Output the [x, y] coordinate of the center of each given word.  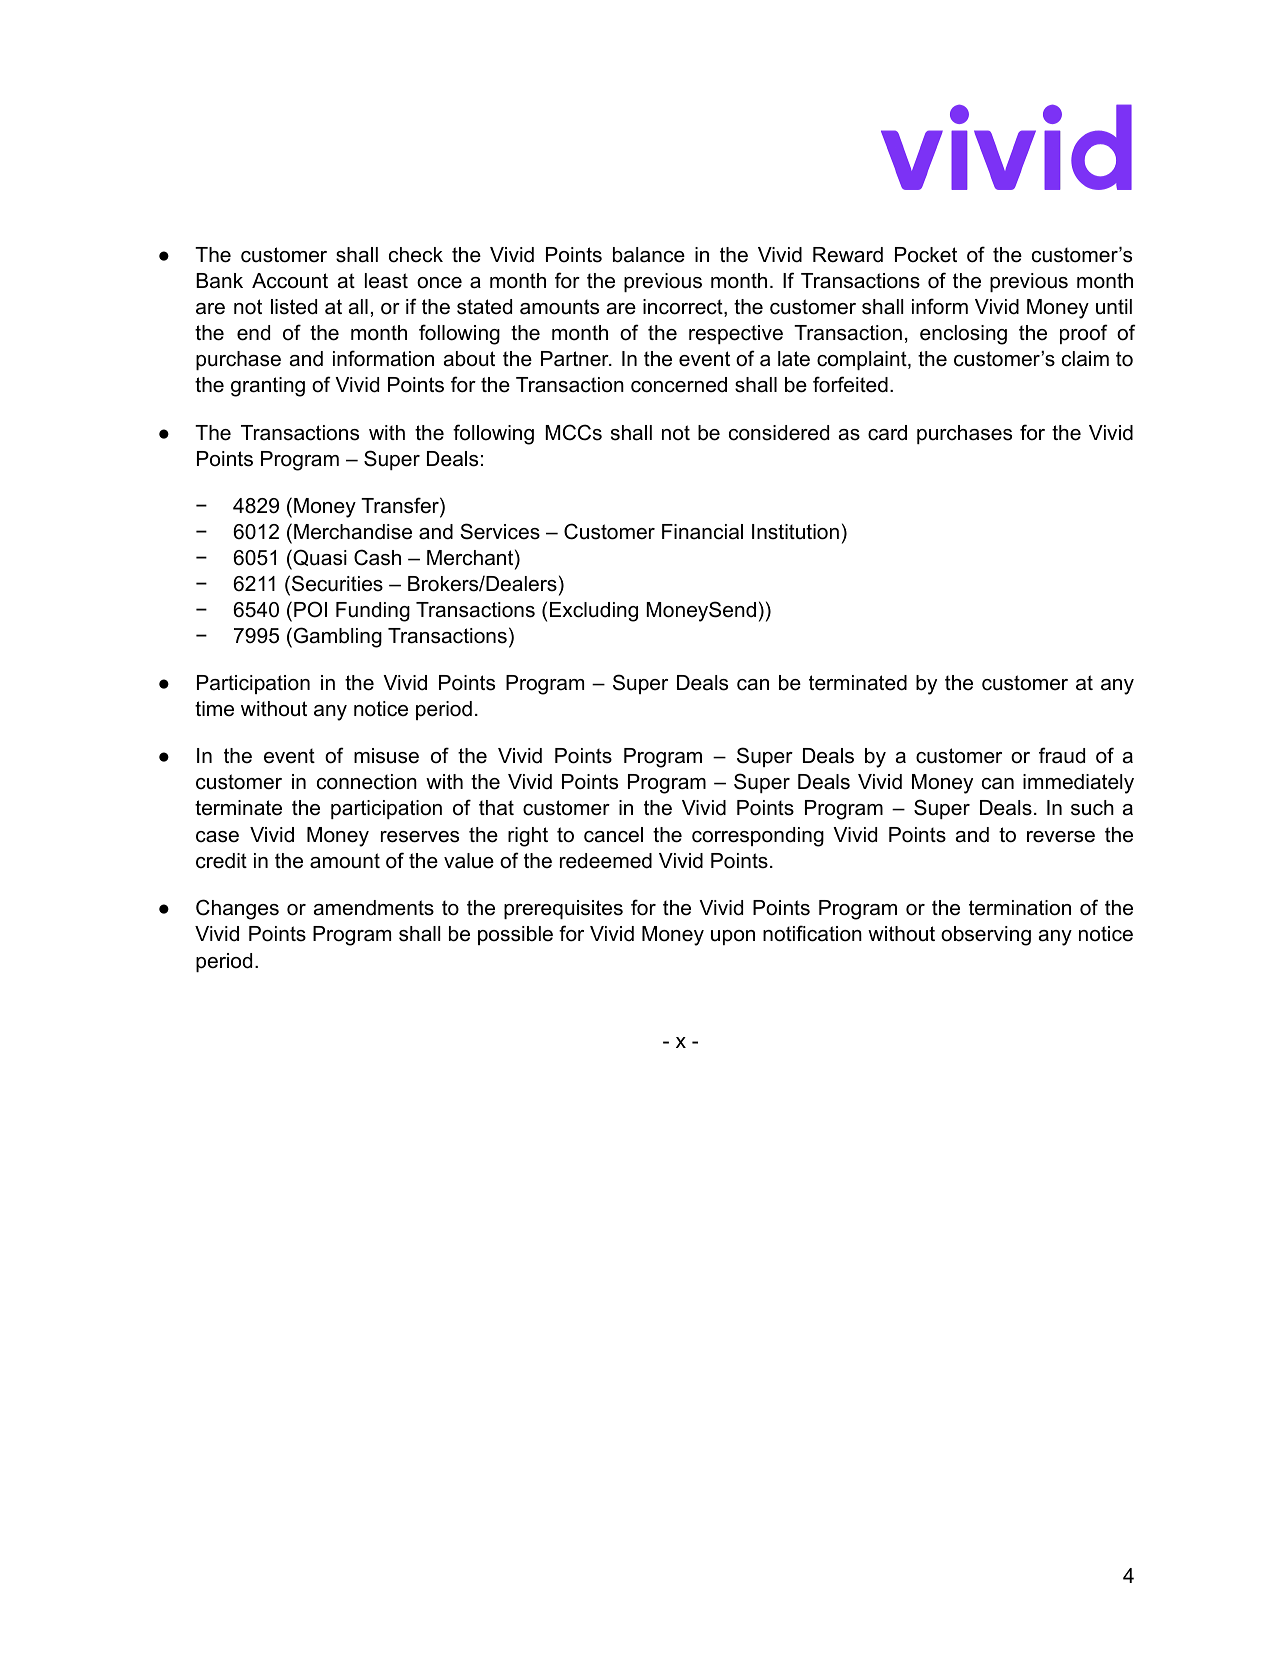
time [214, 709]
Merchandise [353, 532]
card [887, 433]
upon [733, 937]
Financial [702, 532]
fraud [1062, 755]
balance [649, 255]
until [1114, 307]
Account [290, 281]
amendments [374, 908]
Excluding [594, 612]
